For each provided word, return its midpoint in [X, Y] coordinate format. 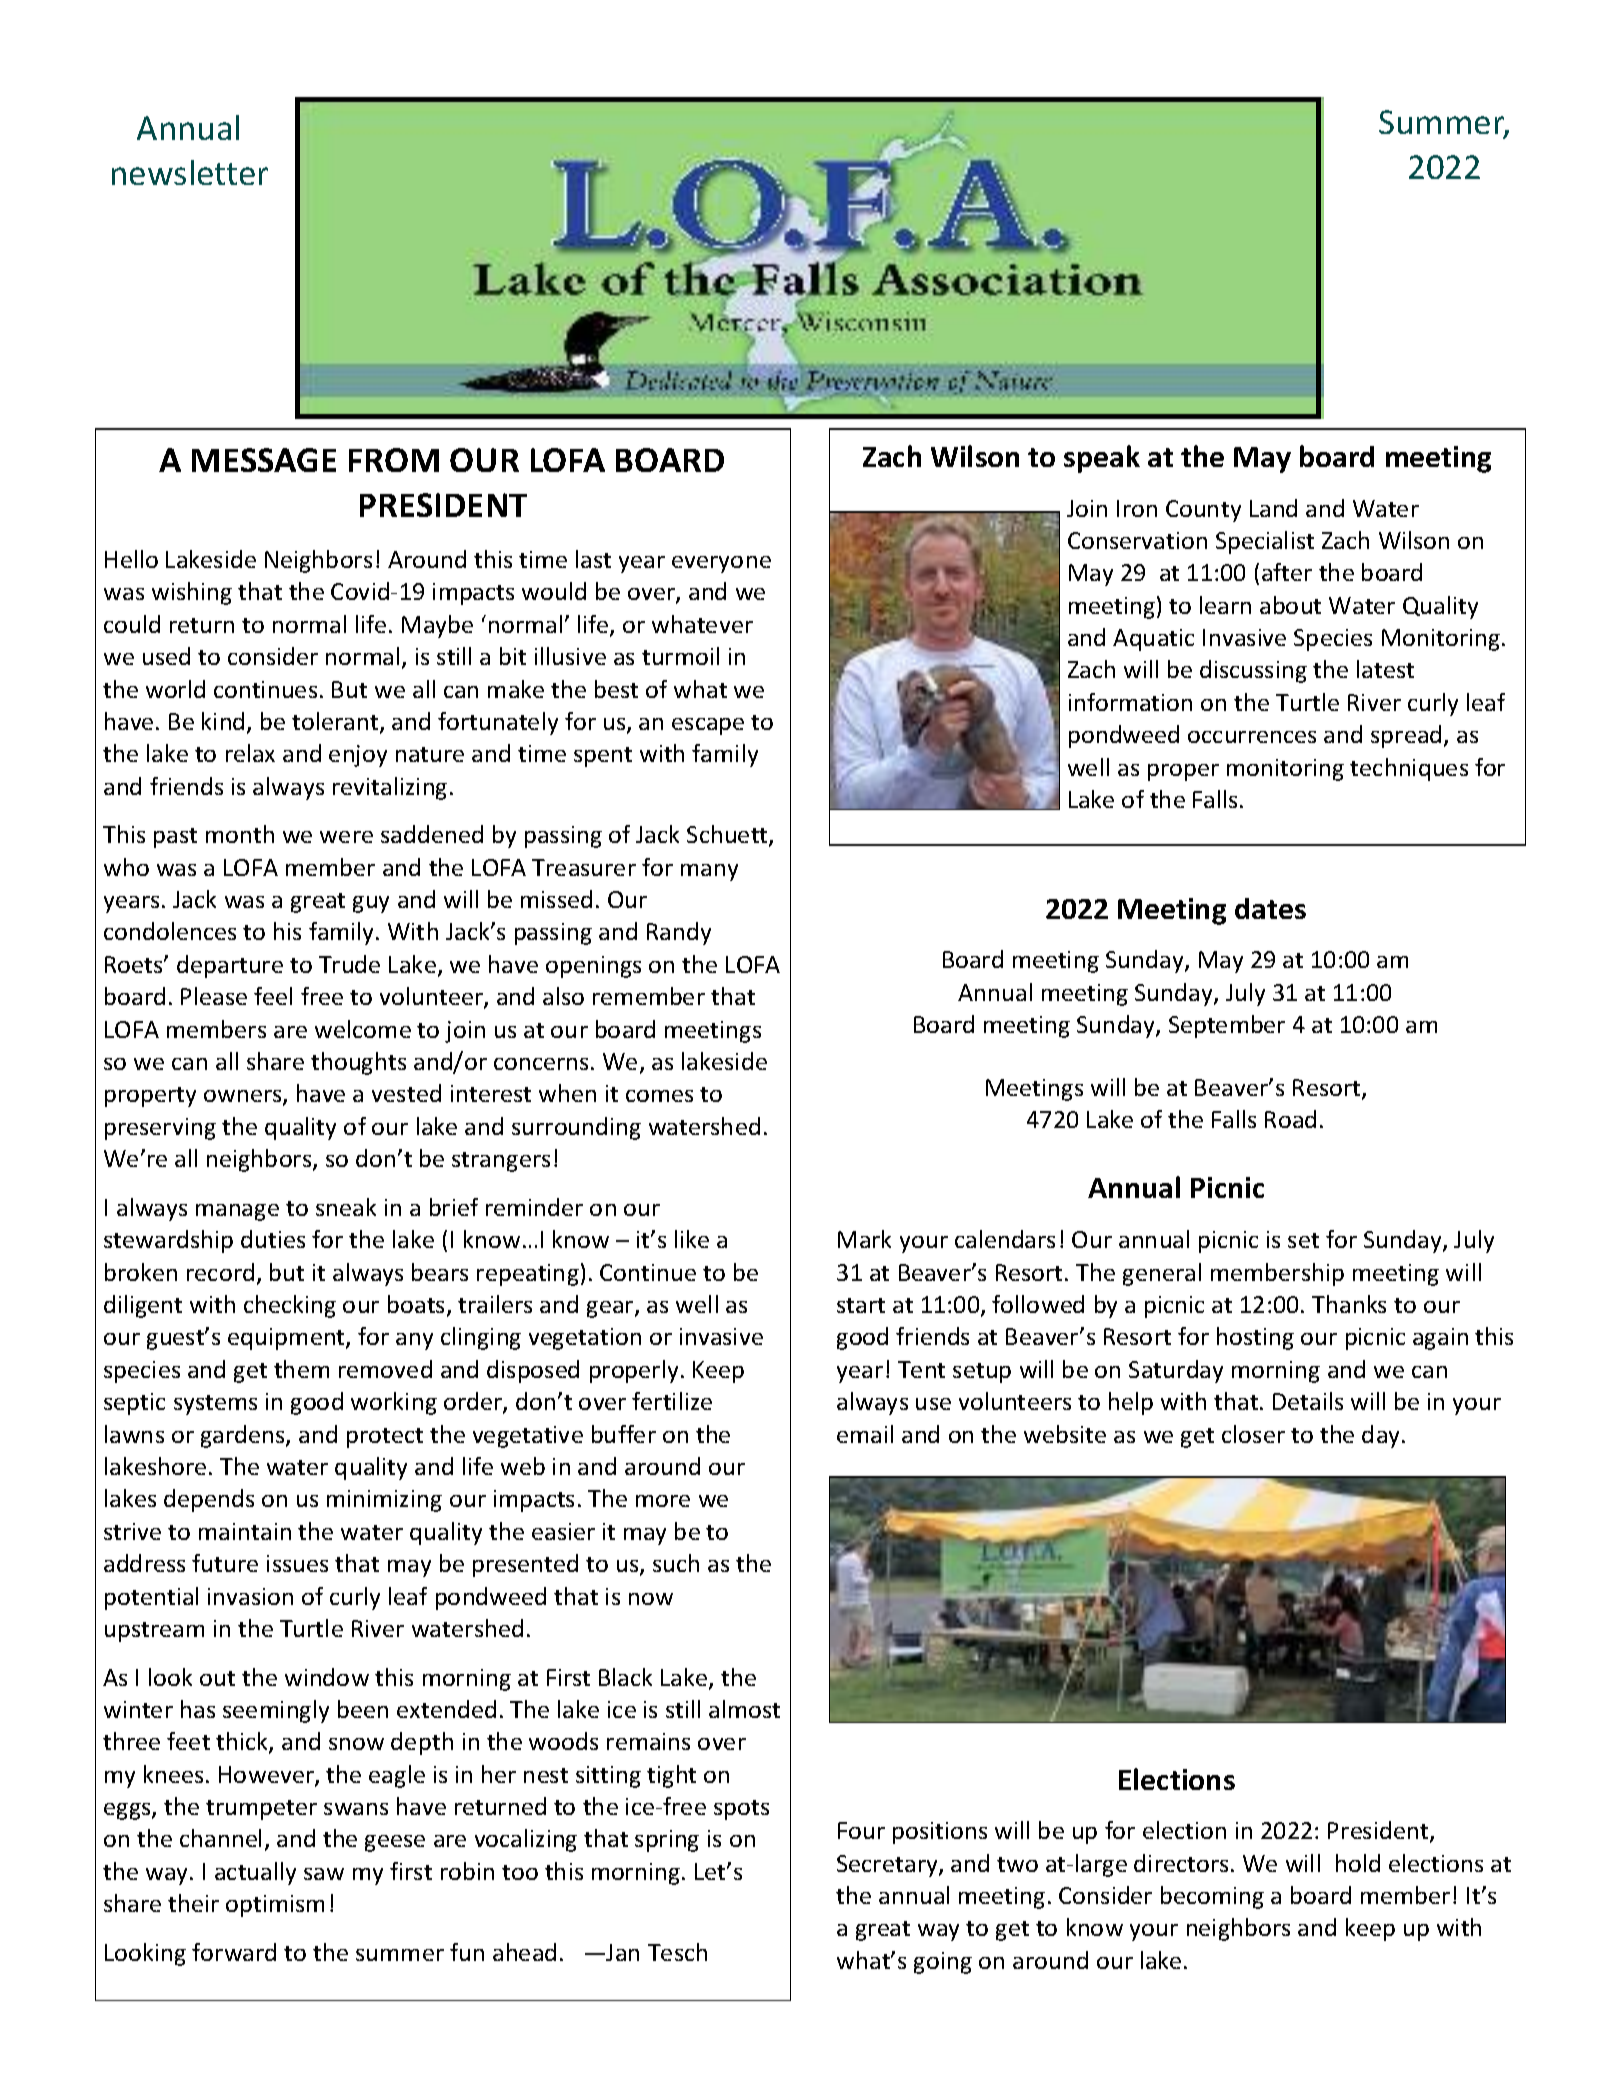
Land [1273, 508]
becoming [1212, 1897]
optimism [275, 1906]
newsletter [190, 172]
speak [1102, 459]
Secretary [888, 1866]
